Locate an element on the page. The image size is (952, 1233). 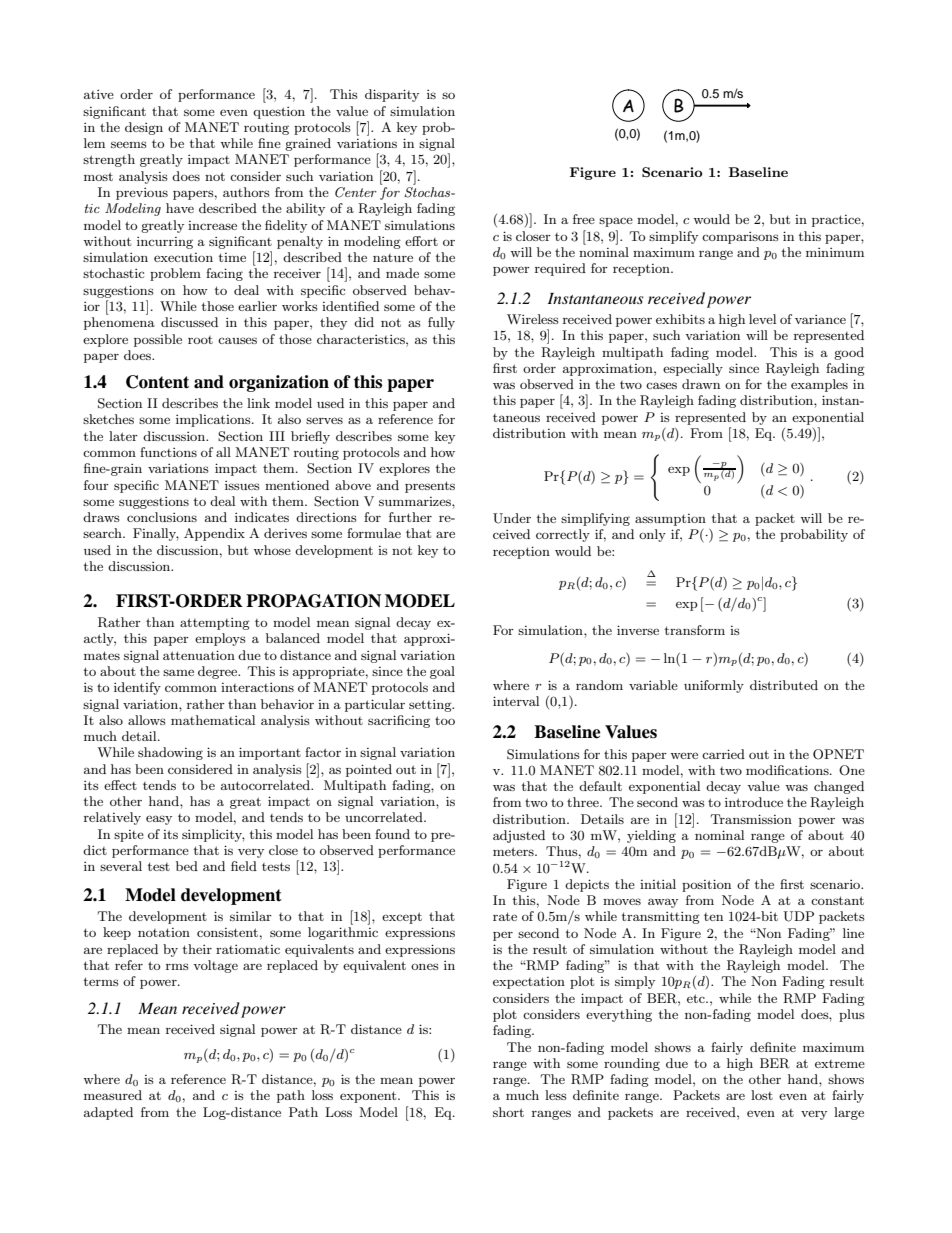
measured is located at coordinates (113, 1095).
